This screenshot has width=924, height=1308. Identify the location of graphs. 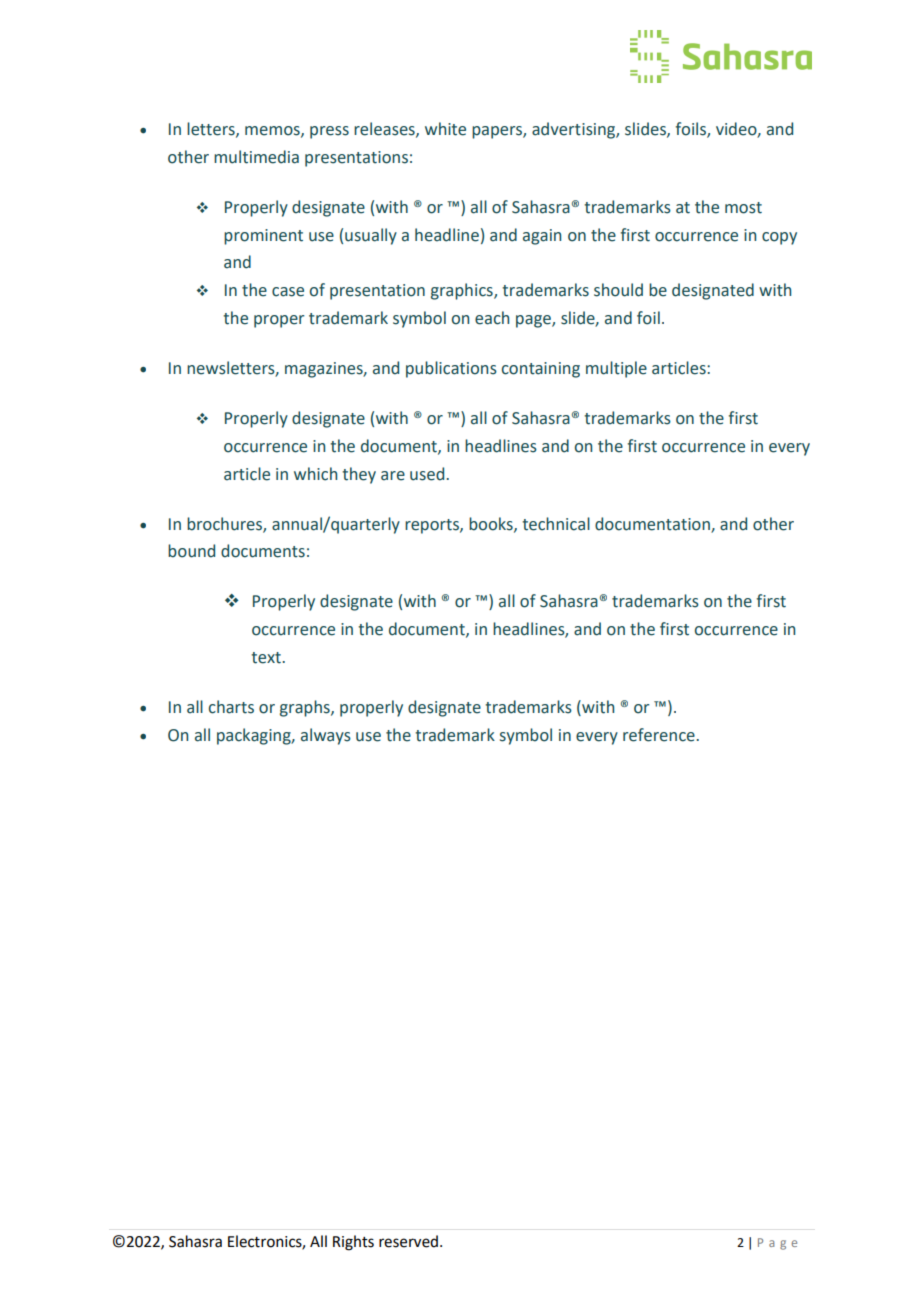
(306, 708).
